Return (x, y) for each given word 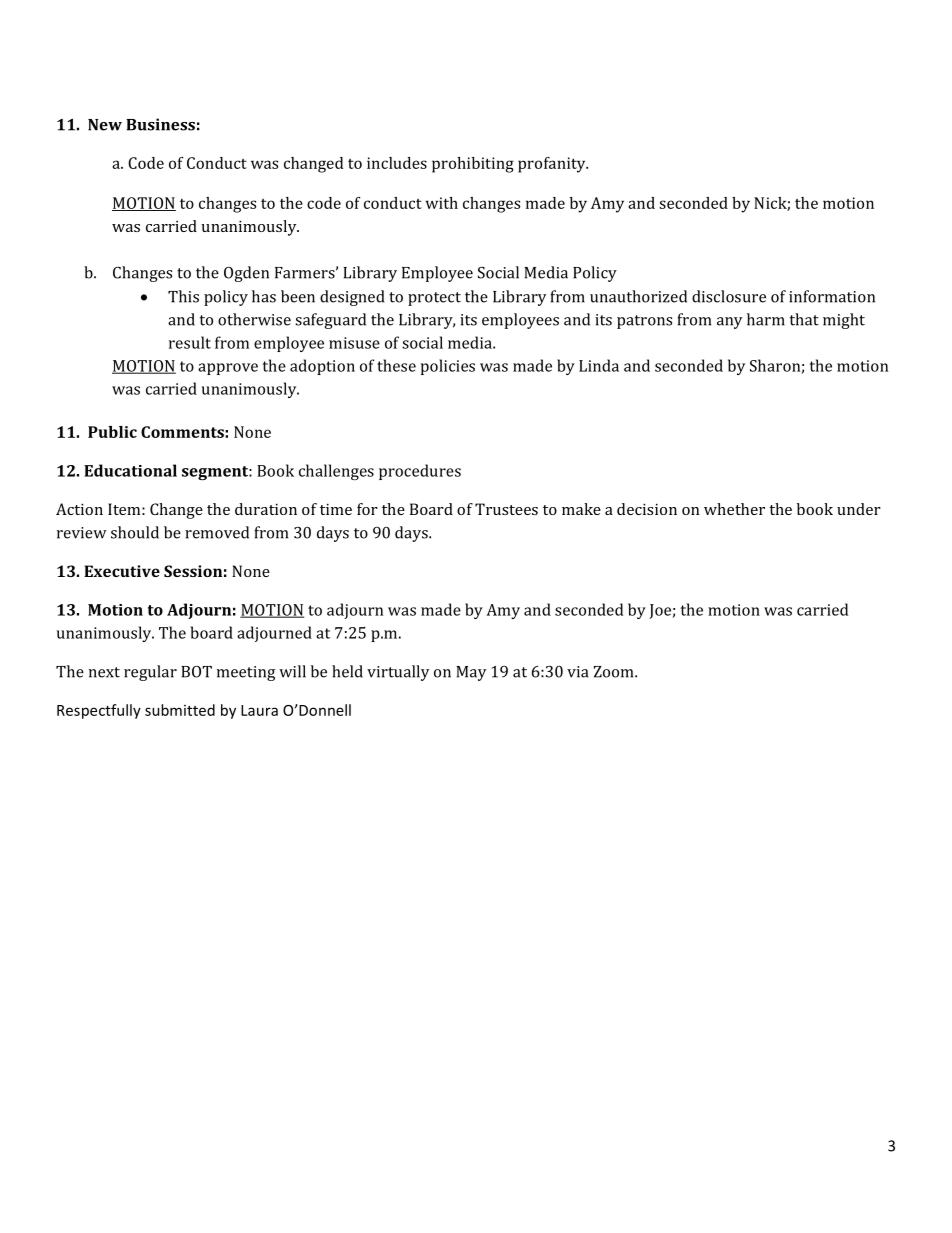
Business (160, 124)
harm (766, 319)
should (135, 532)
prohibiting (473, 165)
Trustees (506, 509)
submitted (180, 710)
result (190, 342)
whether (734, 509)
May (471, 673)
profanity (553, 165)
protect (434, 299)
